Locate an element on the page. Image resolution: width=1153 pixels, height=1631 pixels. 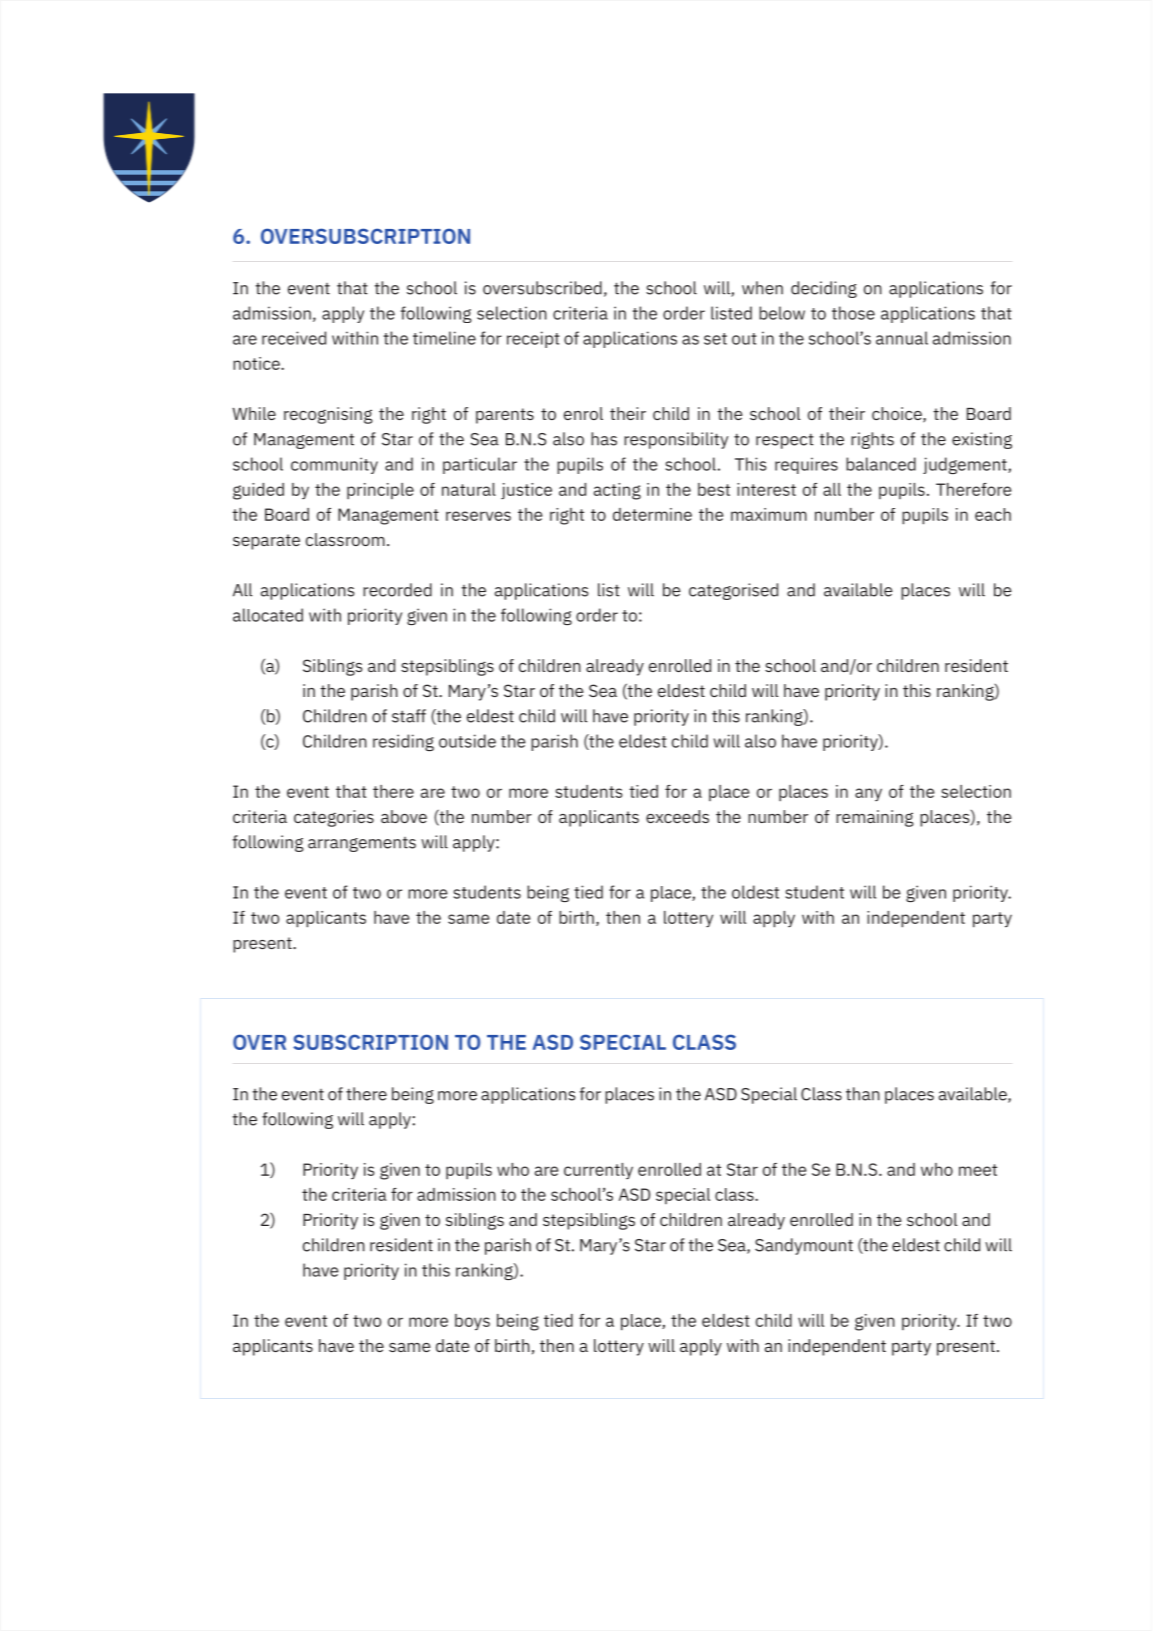
oldest is located at coordinates (755, 892).
